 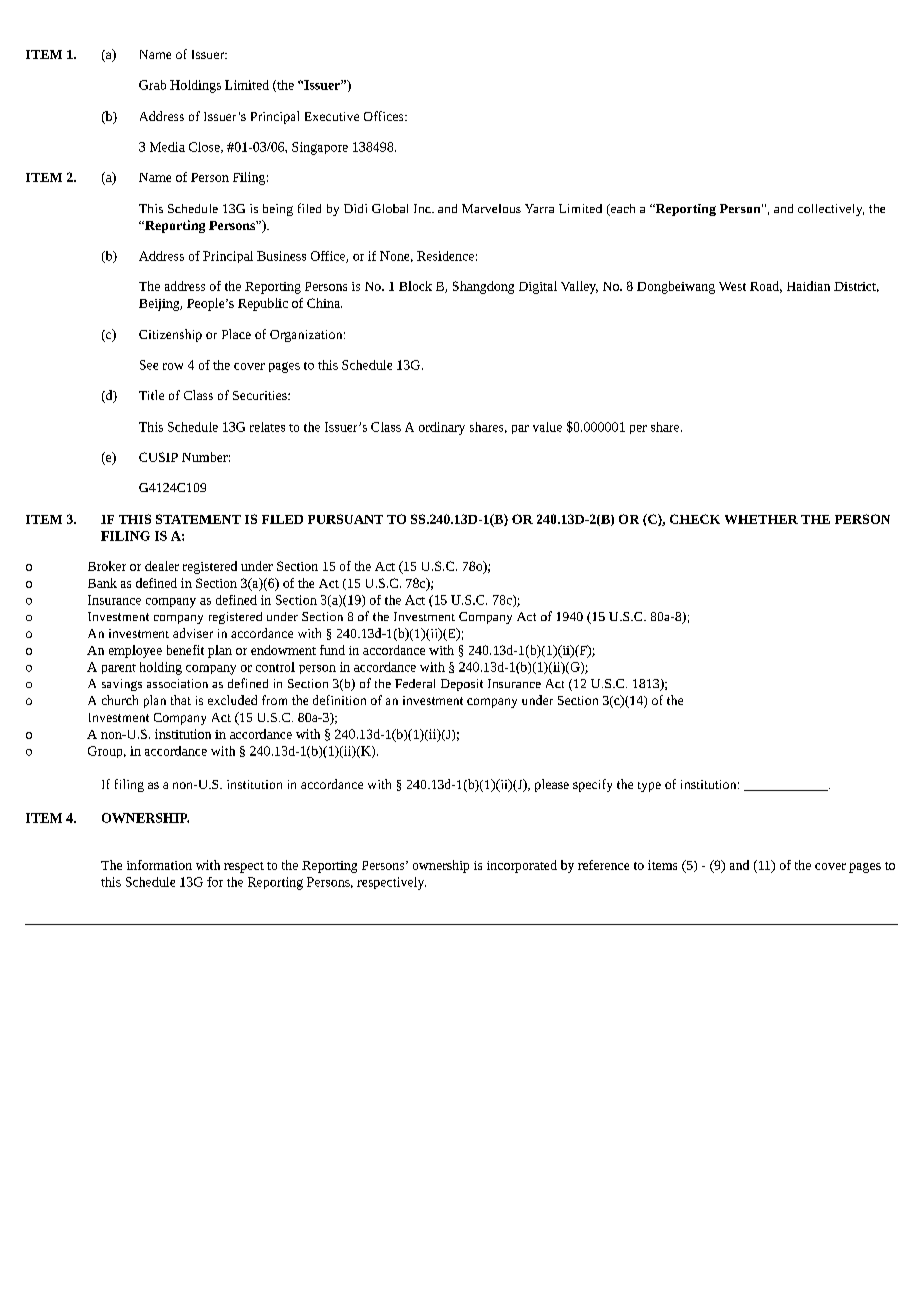 I want to click on collectively, so click(x=831, y=210).
